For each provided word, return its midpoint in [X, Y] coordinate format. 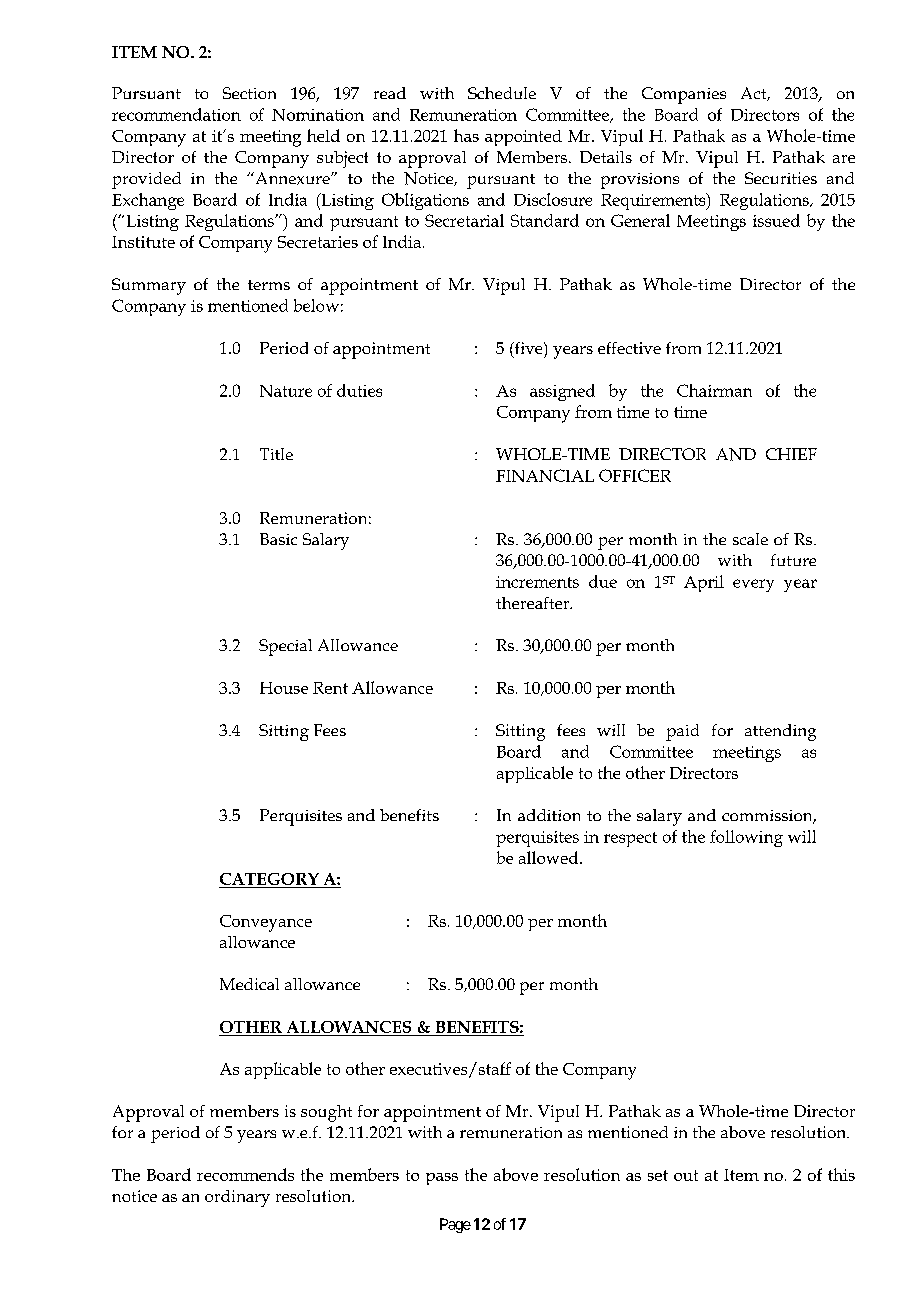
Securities [781, 178]
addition [549, 815]
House [284, 688]
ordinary [237, 1198]
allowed [550, 857]
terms [269, 285]
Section [249, 93]
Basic [278, 539]
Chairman [714, 390]
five [528, 349]
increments [537, 582]
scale [750, 539]
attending [780, 732]
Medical [249, 984]
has [466, 135]
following [746, 838]
